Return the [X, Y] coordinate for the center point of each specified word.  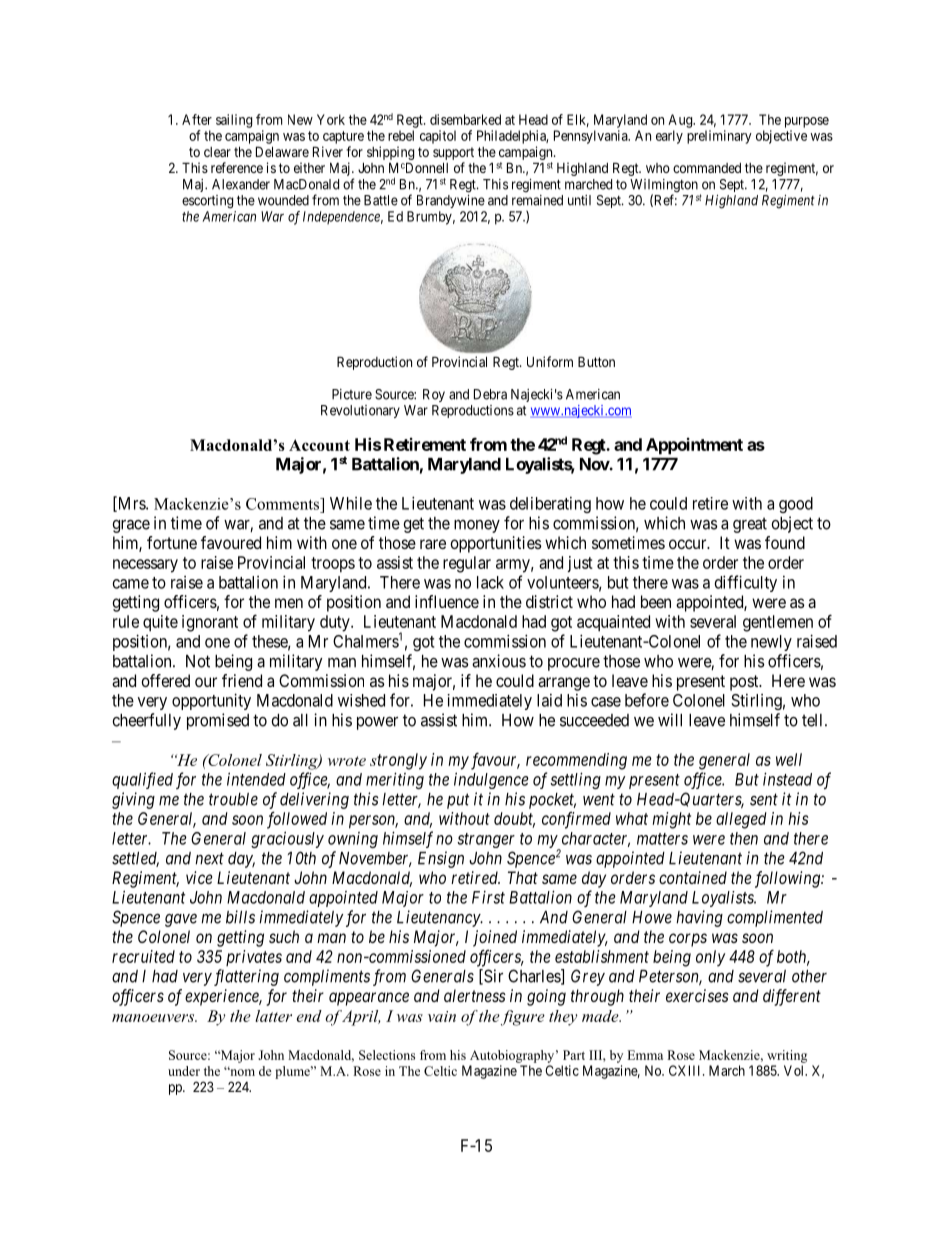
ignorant [210, 623]
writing [787, 1056]
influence [447, 601]
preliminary [719, 137]
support [453, 155]
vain [442, 1016]
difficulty [746, 583]
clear [217, 152]
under [184, 1071]
